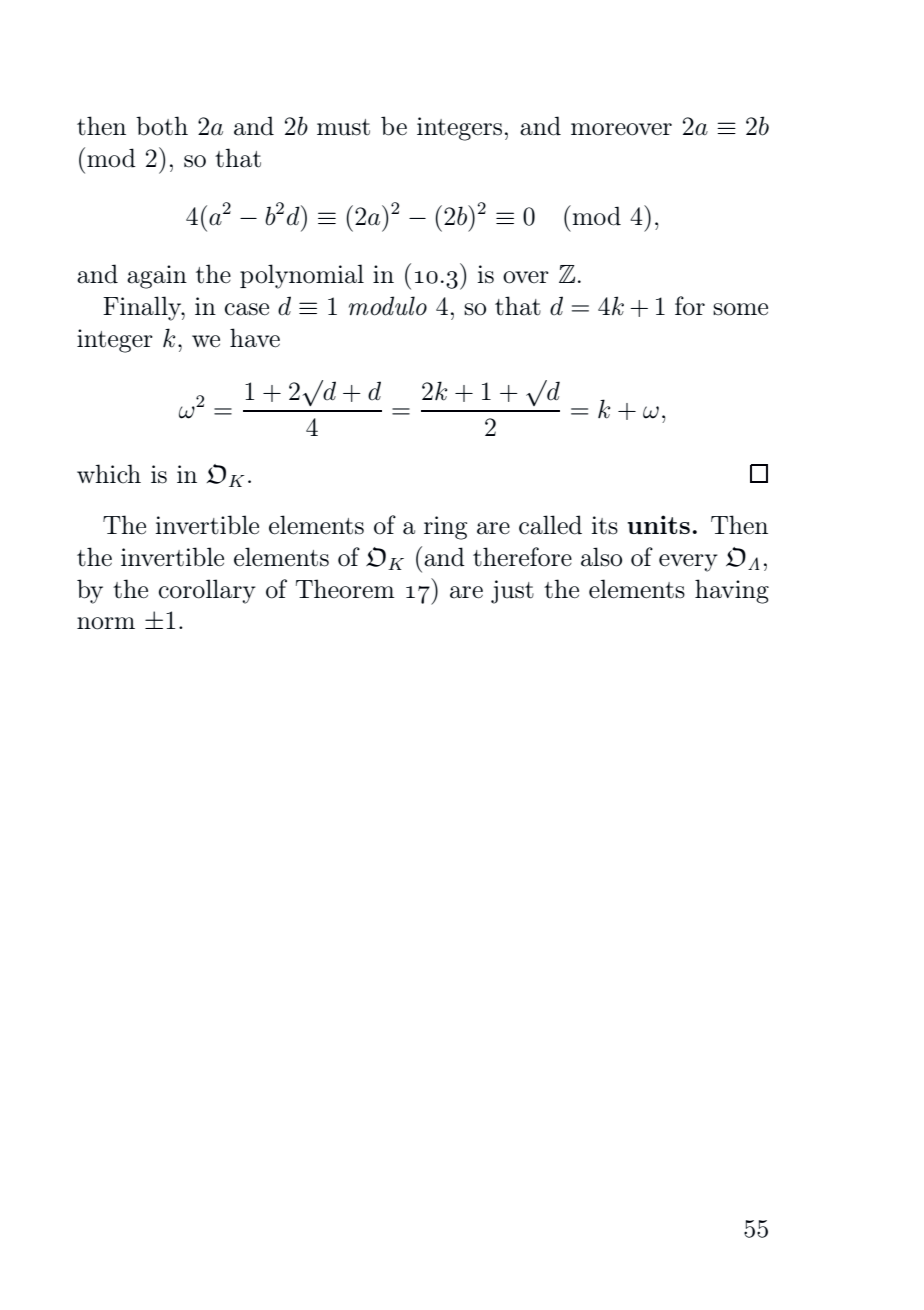 Image resolution: width=924 pixels, height=1310 pixels. I want to click on polynomial, so click(302, 276).
